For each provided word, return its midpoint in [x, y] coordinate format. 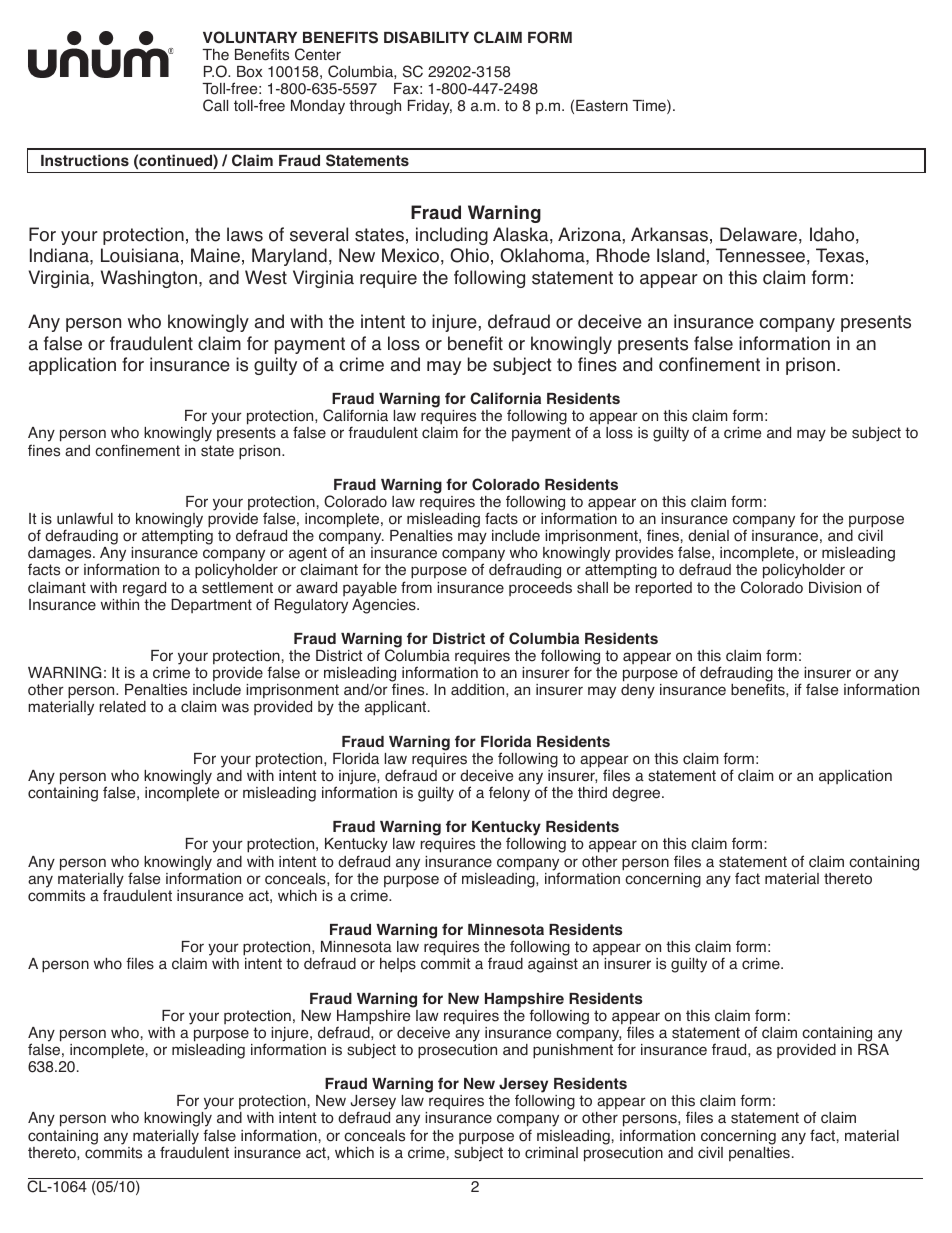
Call [215, 105]
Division [835, 588]
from [416, 587]
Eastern [602, 106]
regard [144, 589]
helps [398, 965]
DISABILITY [426, 37]
